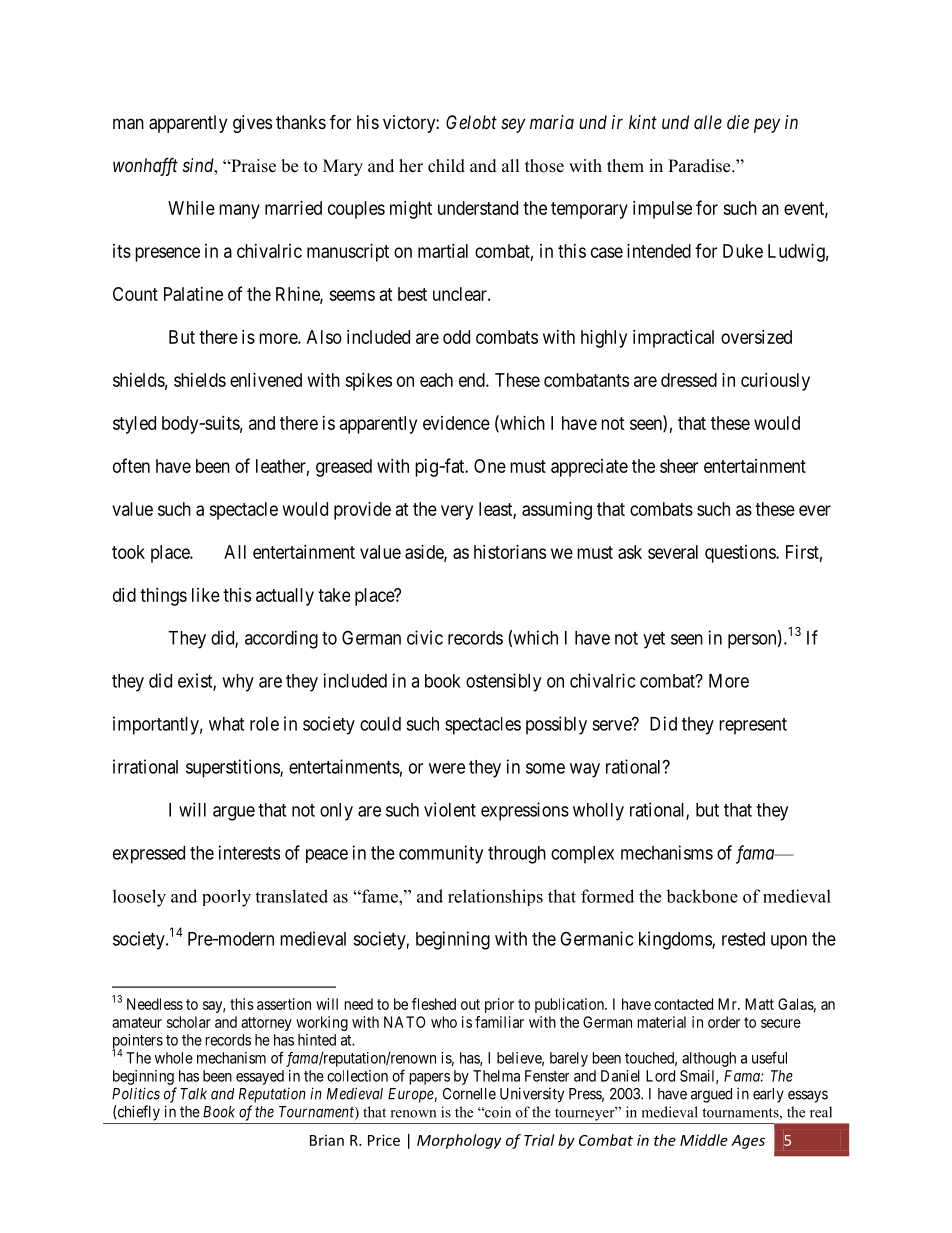  I want to click on yet, so click(654, 640).
